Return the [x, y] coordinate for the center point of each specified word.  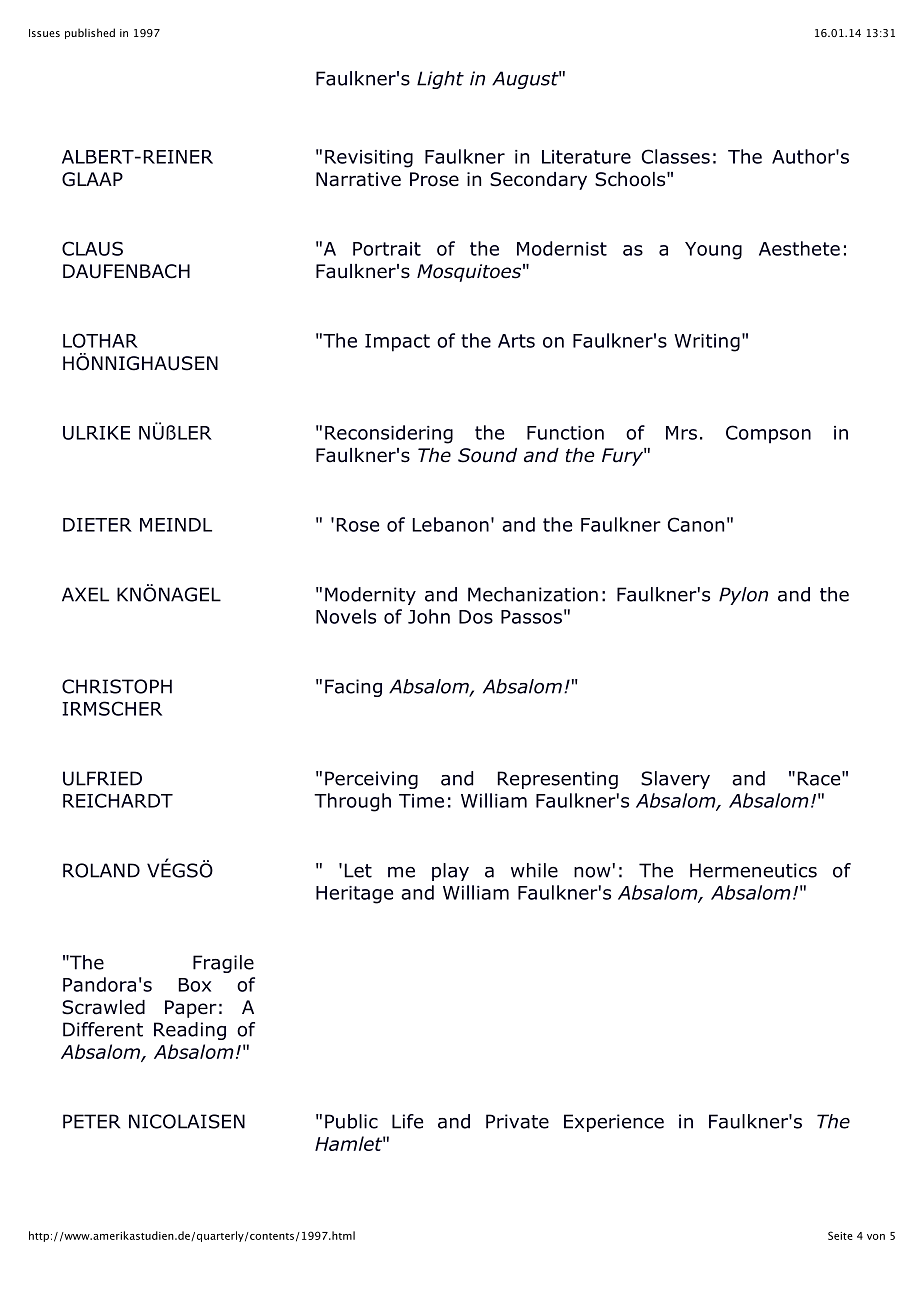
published [90, 33]
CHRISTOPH [117, 686]
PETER [91, 1121]
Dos [476, 617]
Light [440, 80]
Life [407, 1121]
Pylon [743, 596]
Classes [676, 156]
